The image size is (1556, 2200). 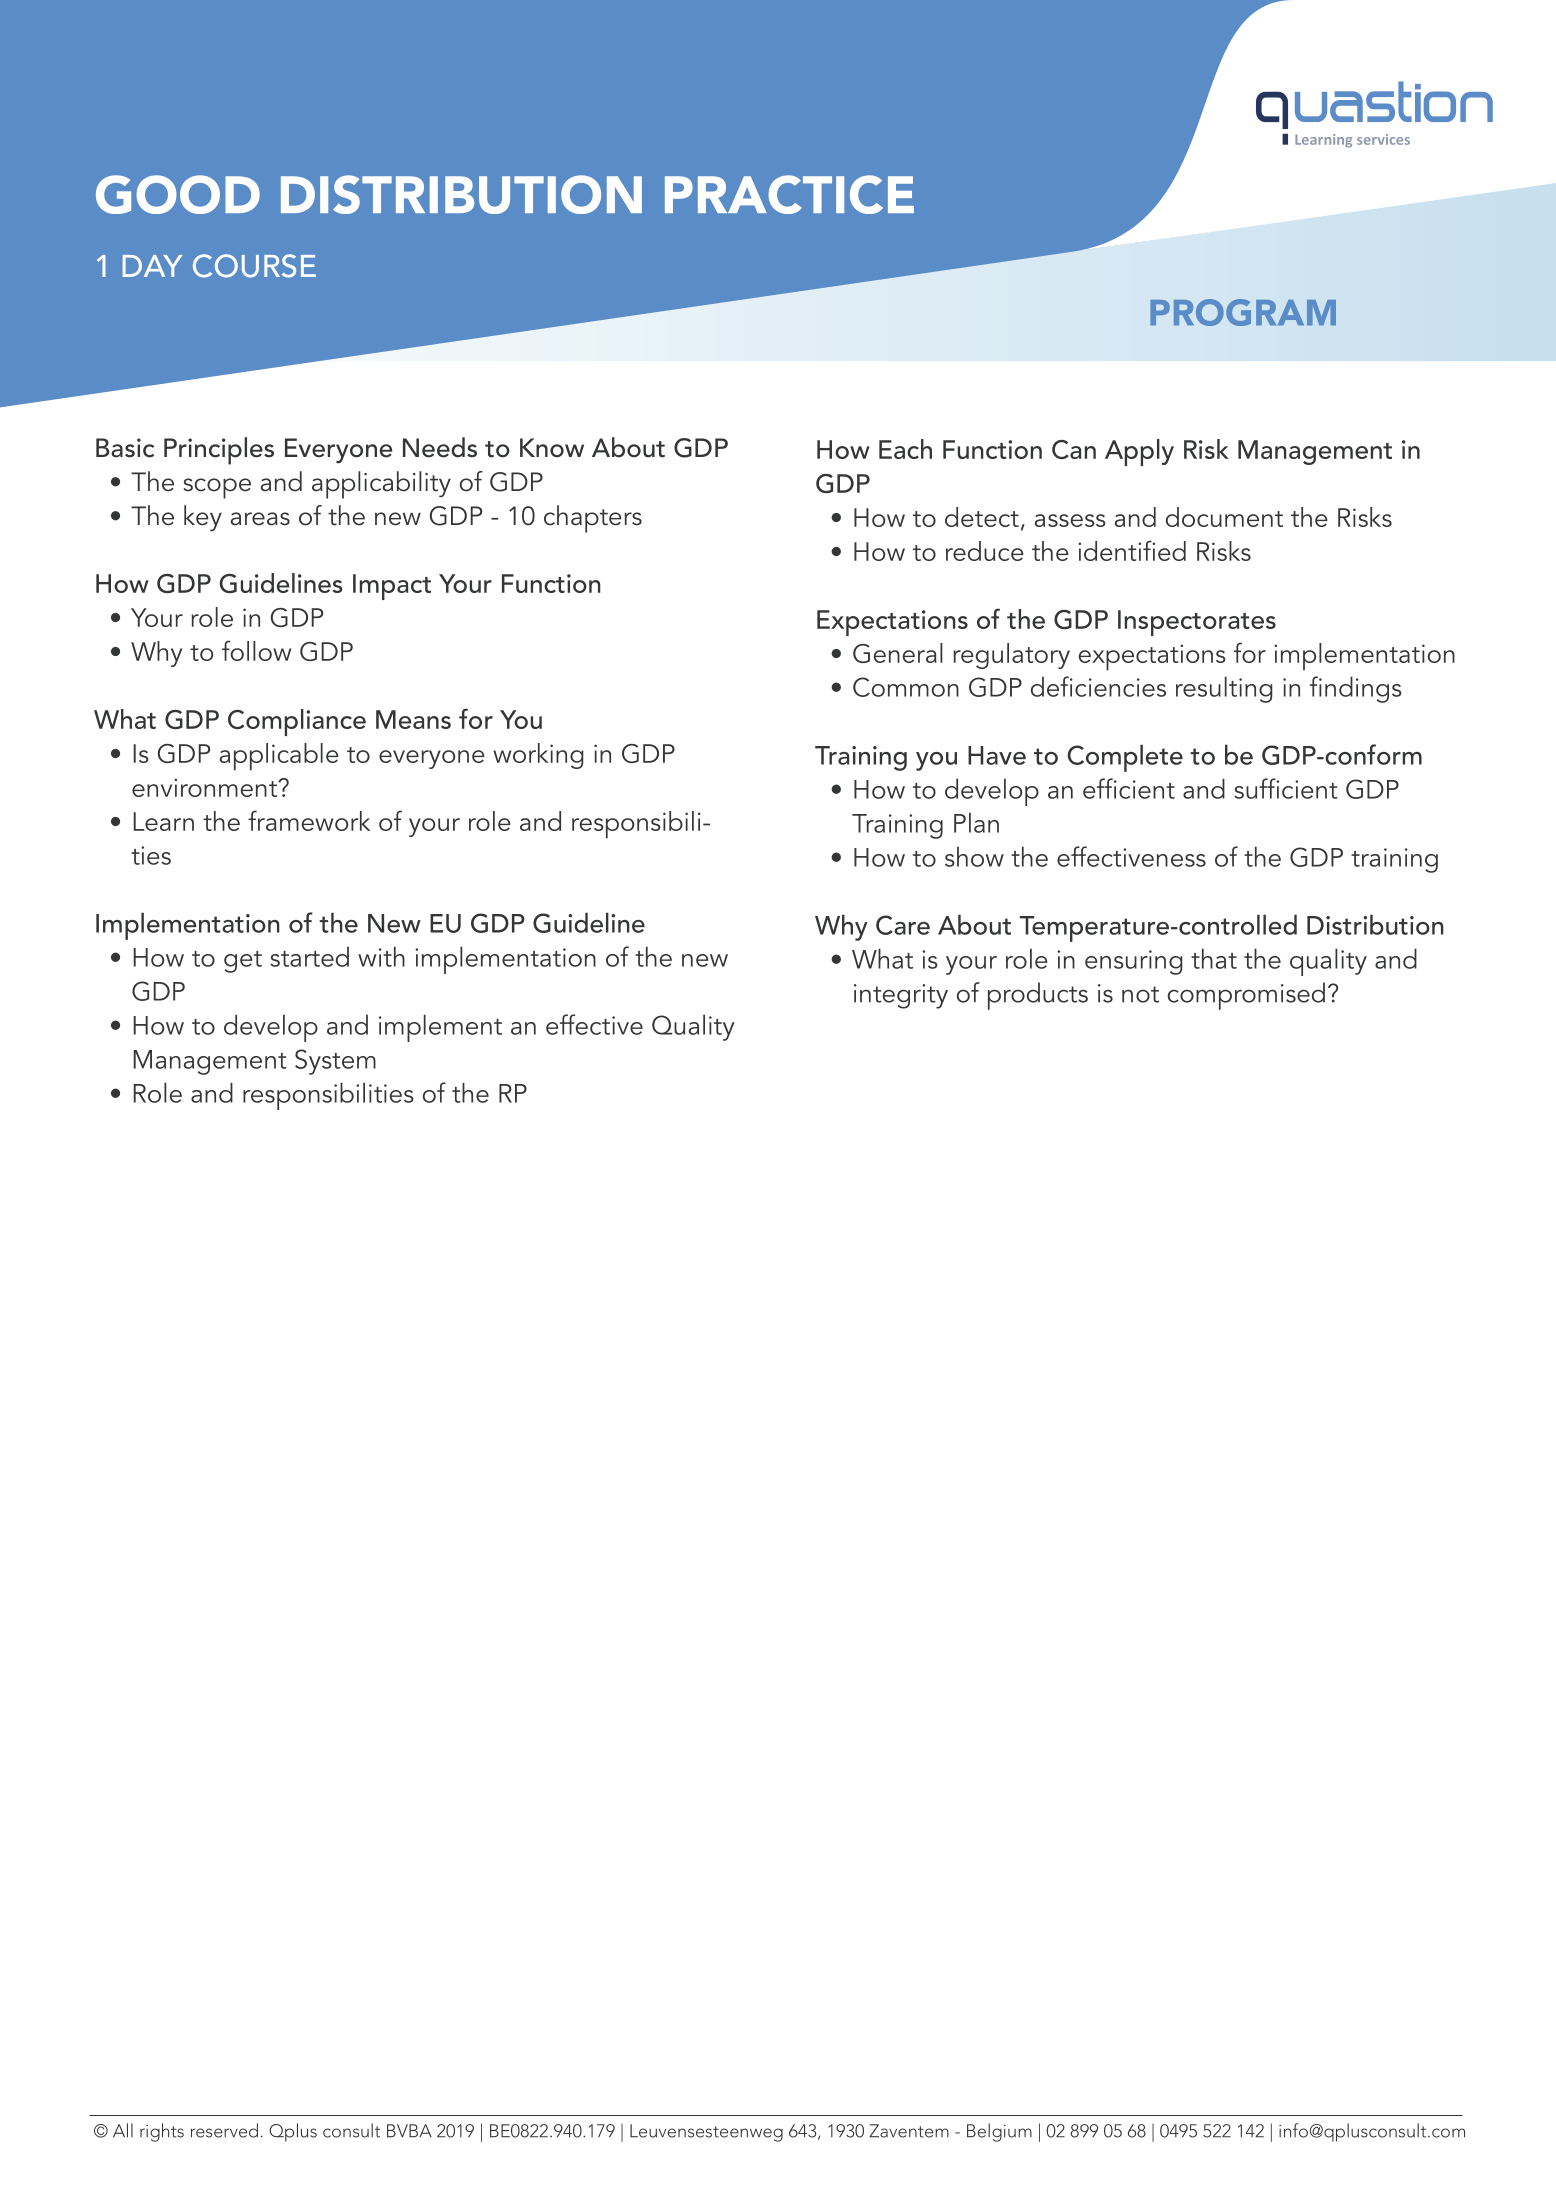 What do you see at coordinates (1243, 312) in the page?
I see `PROGRAM` at bounding box center [1243, 312].
